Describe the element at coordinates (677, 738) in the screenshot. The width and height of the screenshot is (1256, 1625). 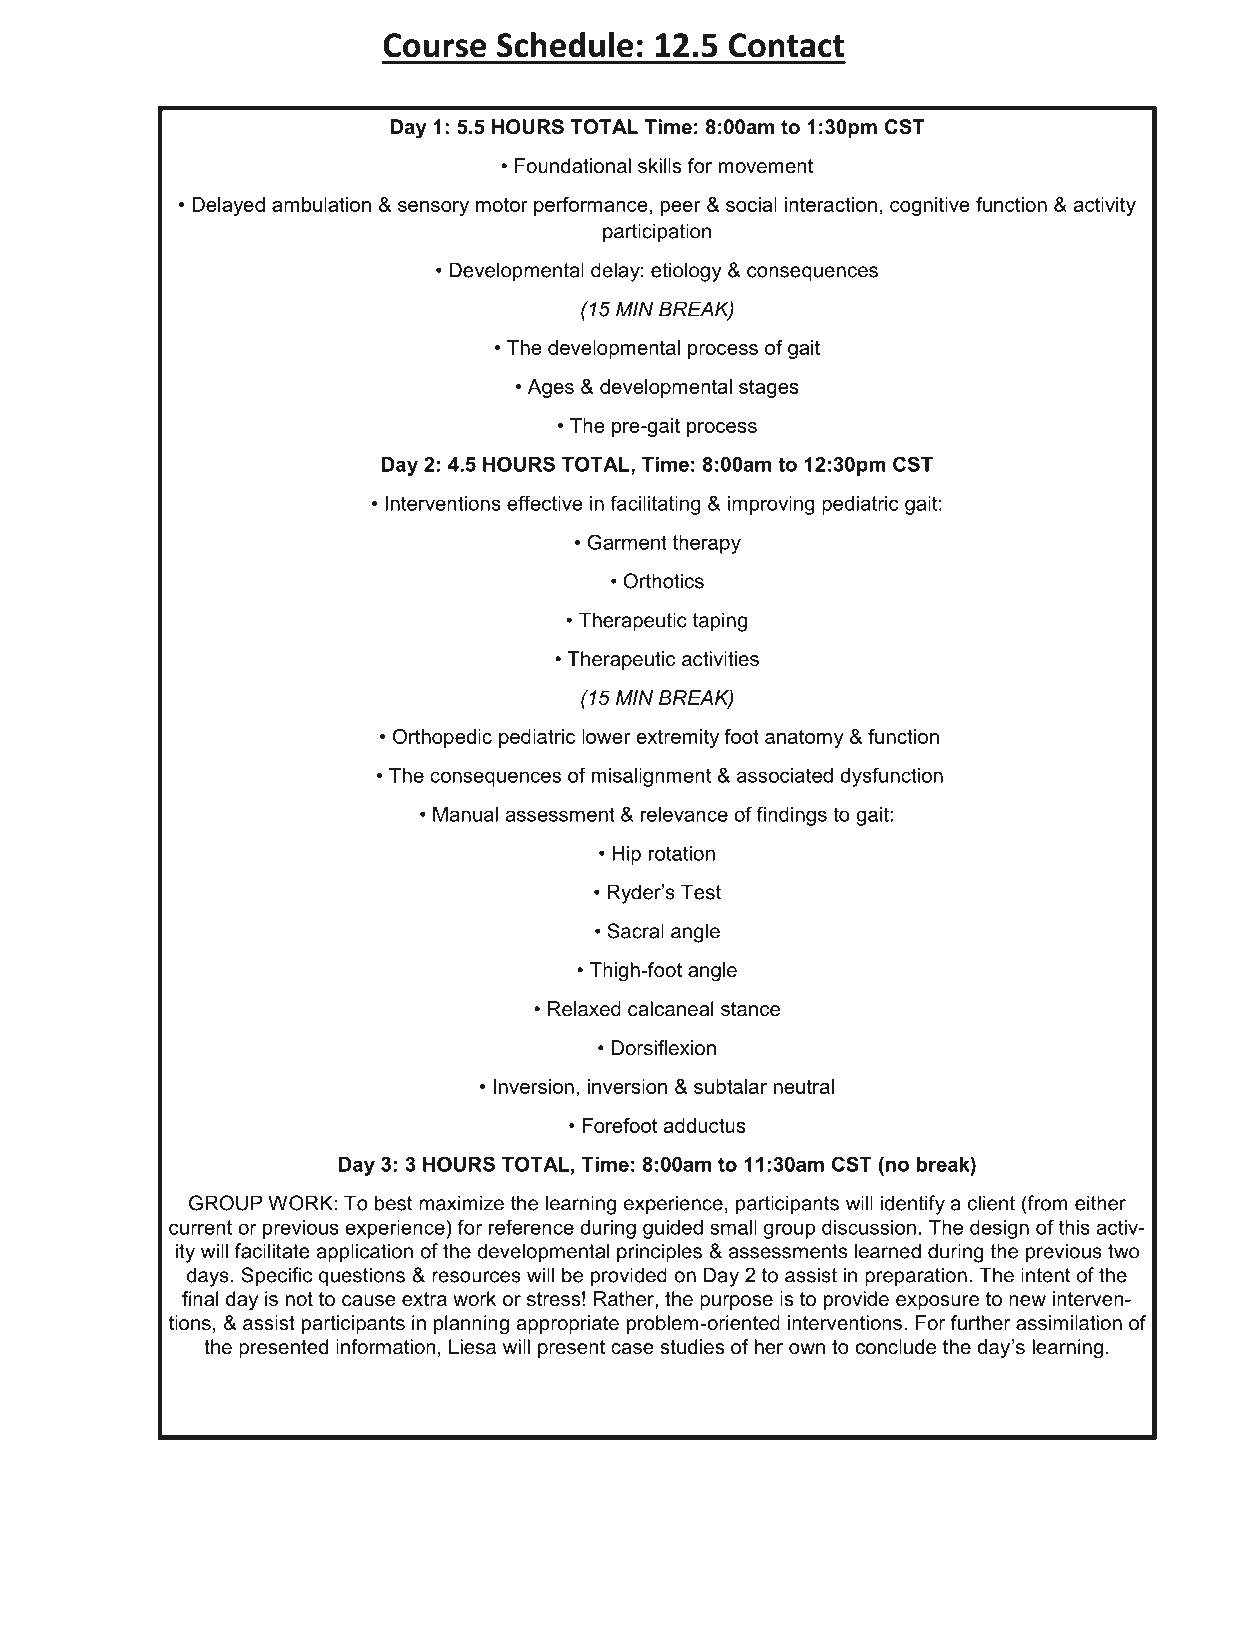
I see `extremity` at that location.
